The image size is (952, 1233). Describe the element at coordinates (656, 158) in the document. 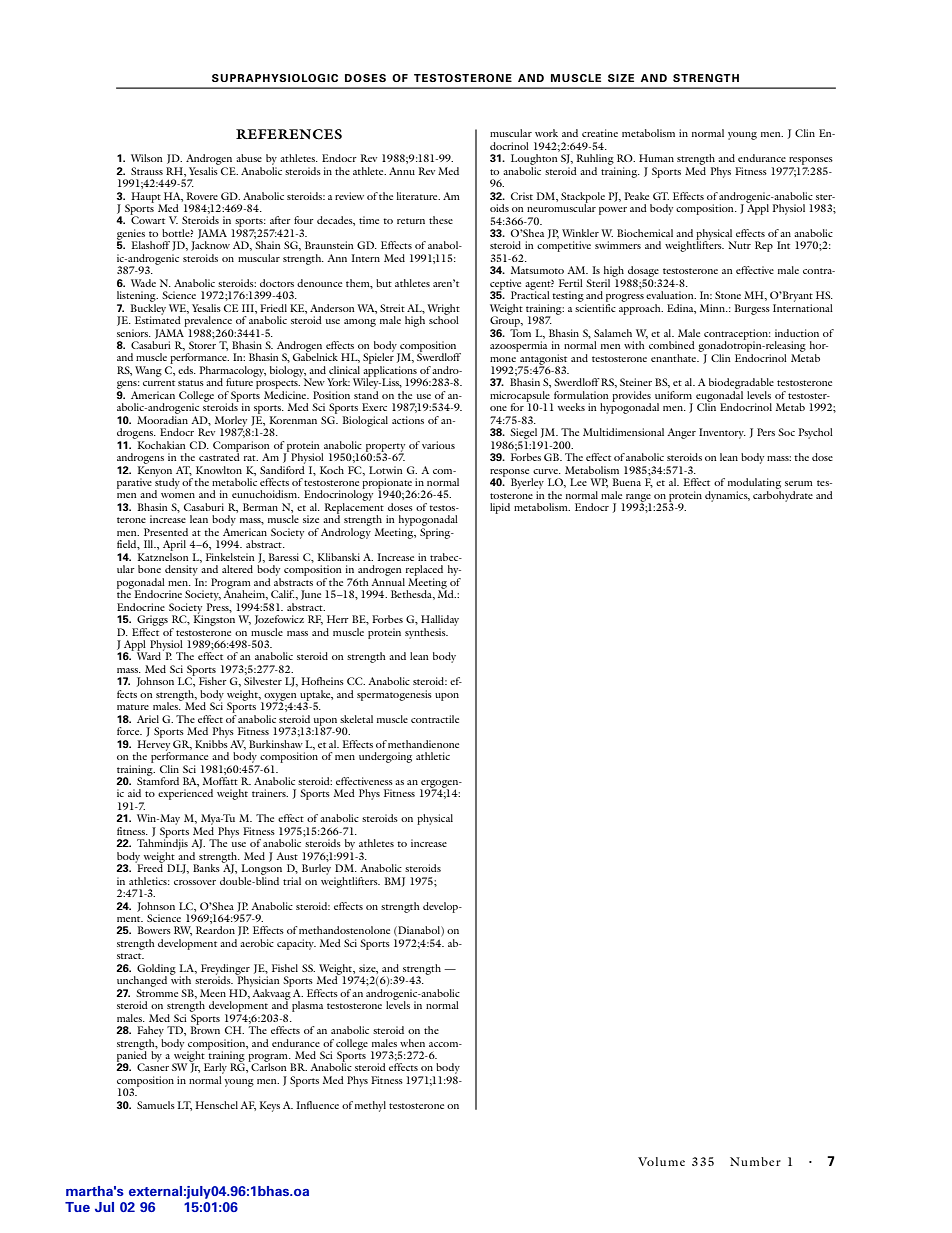

I see `Human` at that location.
